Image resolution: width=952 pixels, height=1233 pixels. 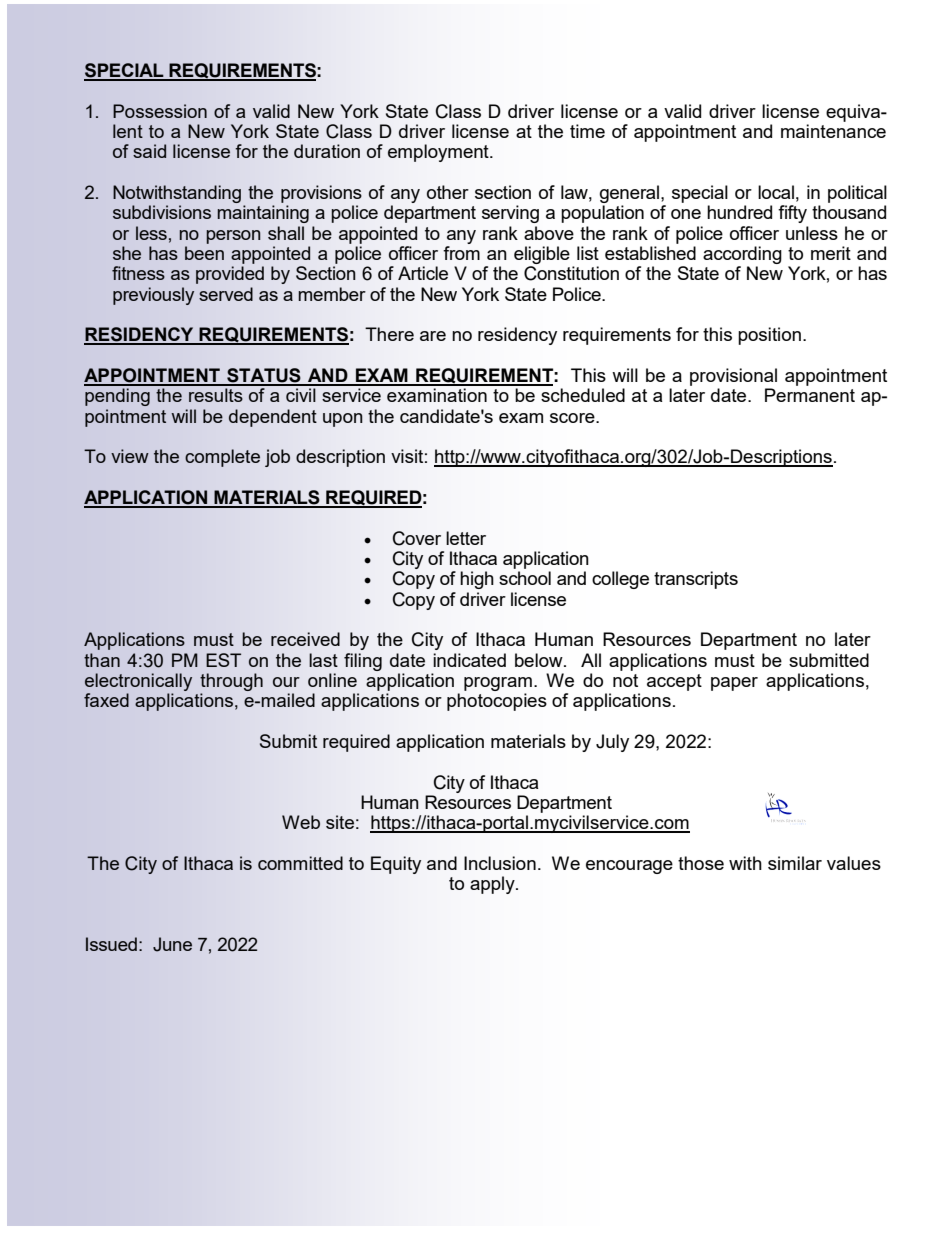 I want to click on score, so click(x=573, y=418).
